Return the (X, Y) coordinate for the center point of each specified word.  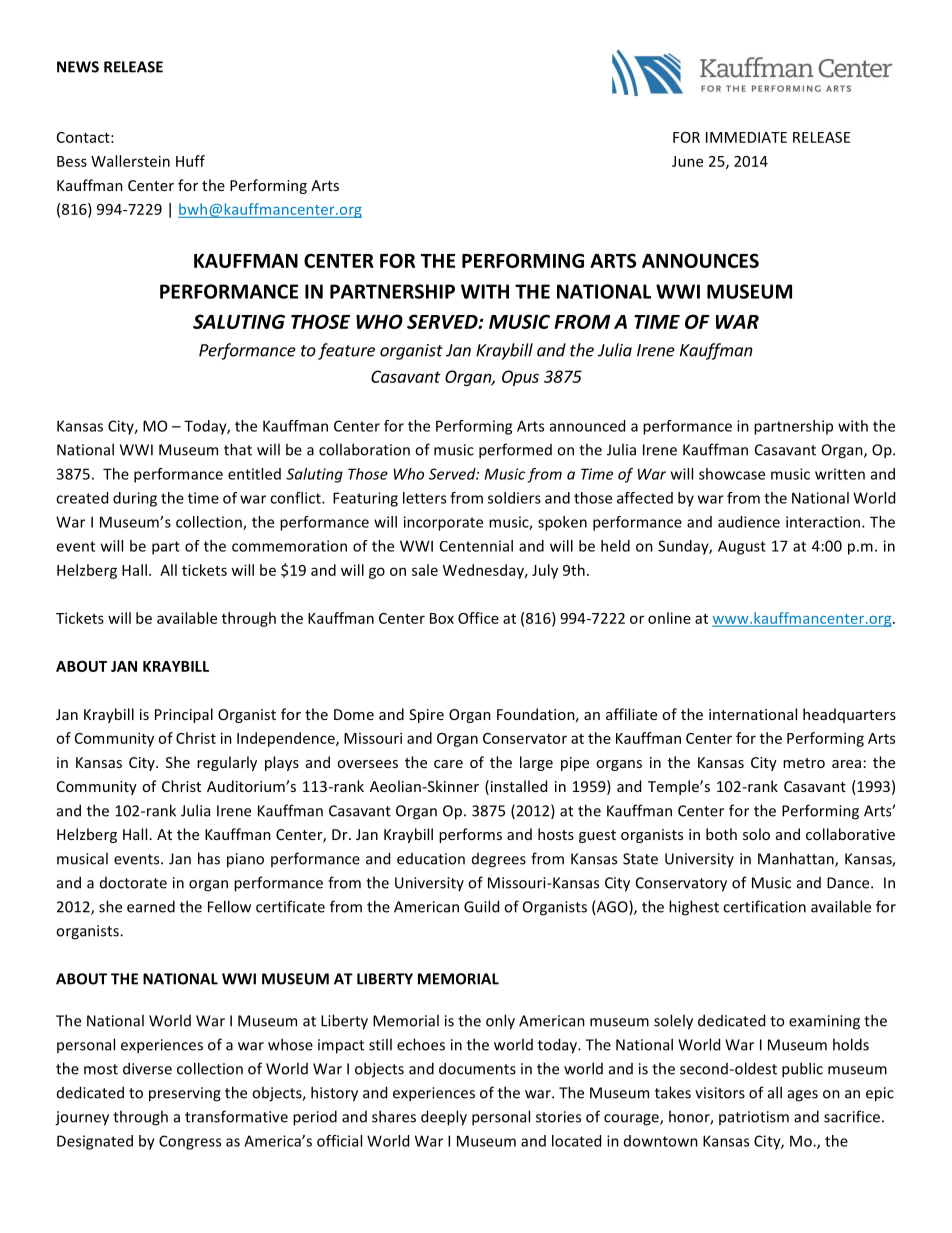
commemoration (289, 546)
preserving (185, 1094)
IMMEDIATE (746, 137)
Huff (190, 161)
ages (803, 1096)
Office (478, 618)
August (742, 547)
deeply (444, 1118)
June (687, 161)
